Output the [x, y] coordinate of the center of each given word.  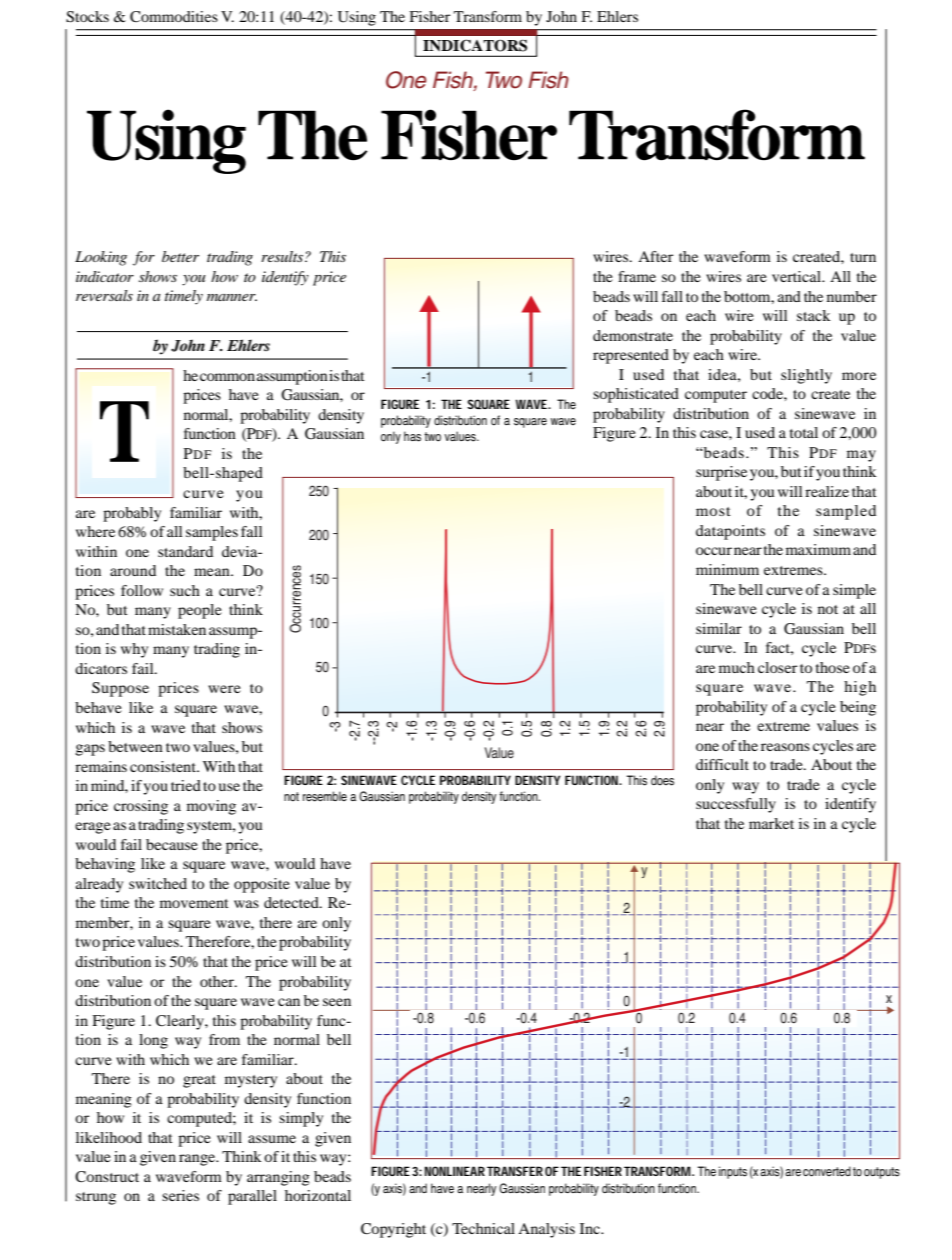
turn [863, 257]
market [771, 823]
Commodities [174, 16]
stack [814, 315]
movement [194, 903]
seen [337, 1002]
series [180, 1195]
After [655, 256]
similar [719, 628]
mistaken [177, 629]
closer [777, 667]
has [412, 436]
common [227, 377]
